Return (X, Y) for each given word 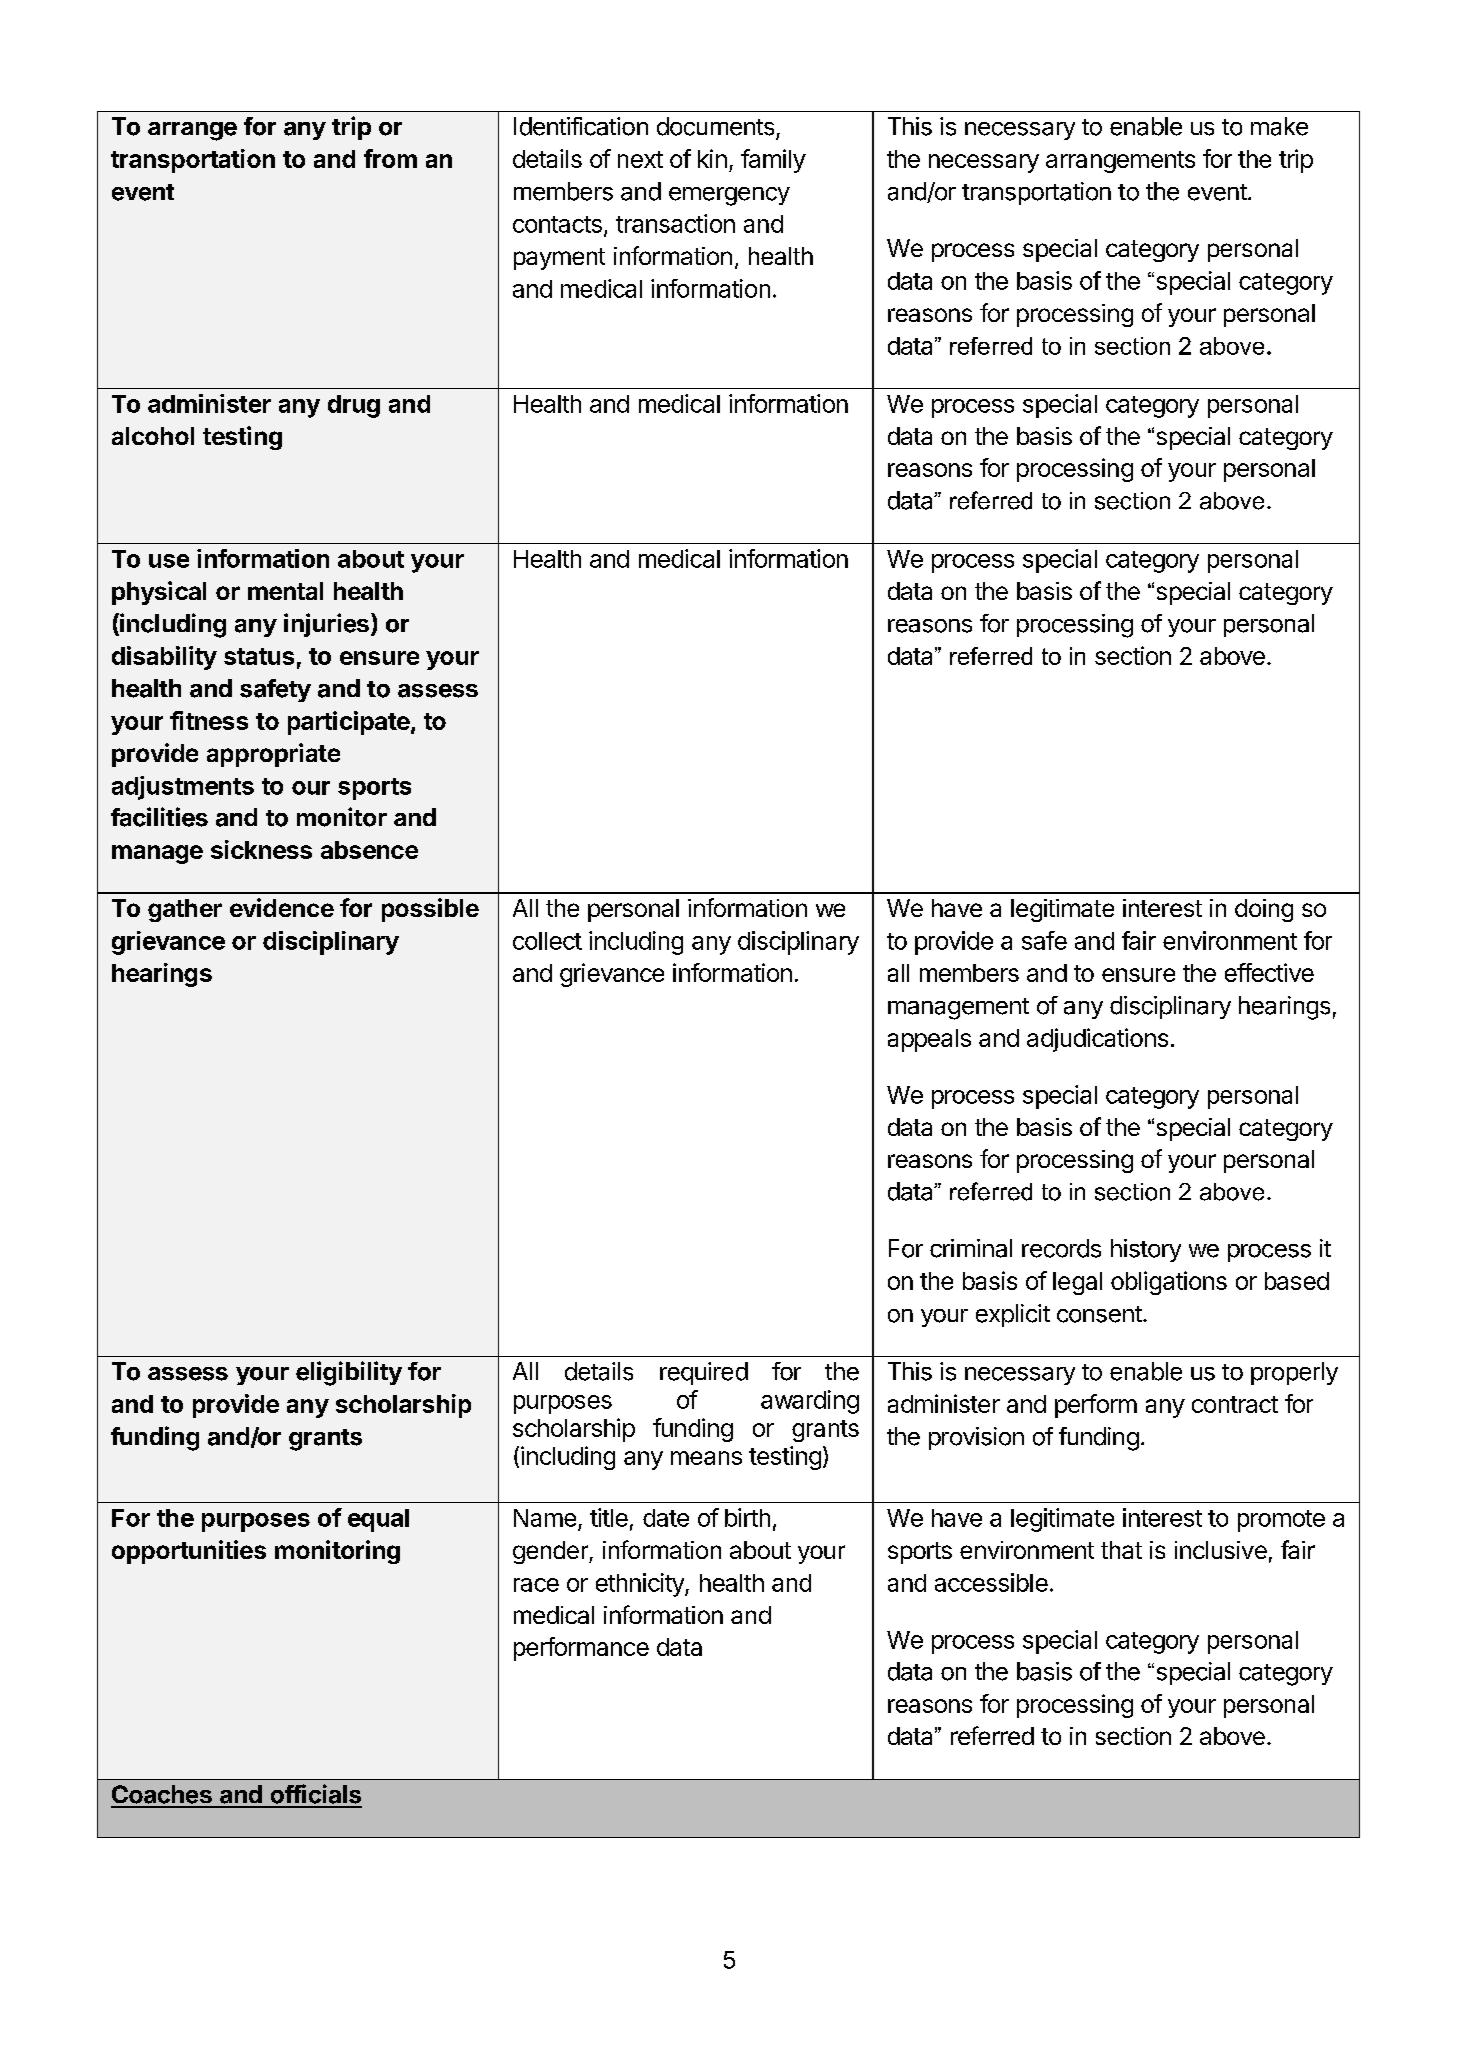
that (1121, 1550)
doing (1264, 910)
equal (378, 1520)
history (1146, 1250)
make (1279, 126)
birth (747, 1517)
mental (285, 591)
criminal (971, 1248)
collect (547, 941)
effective (1269, 972)
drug (354, 406)
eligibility (349, 1373)
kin (712, 158)
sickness (261, 849)
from (390, 158)
